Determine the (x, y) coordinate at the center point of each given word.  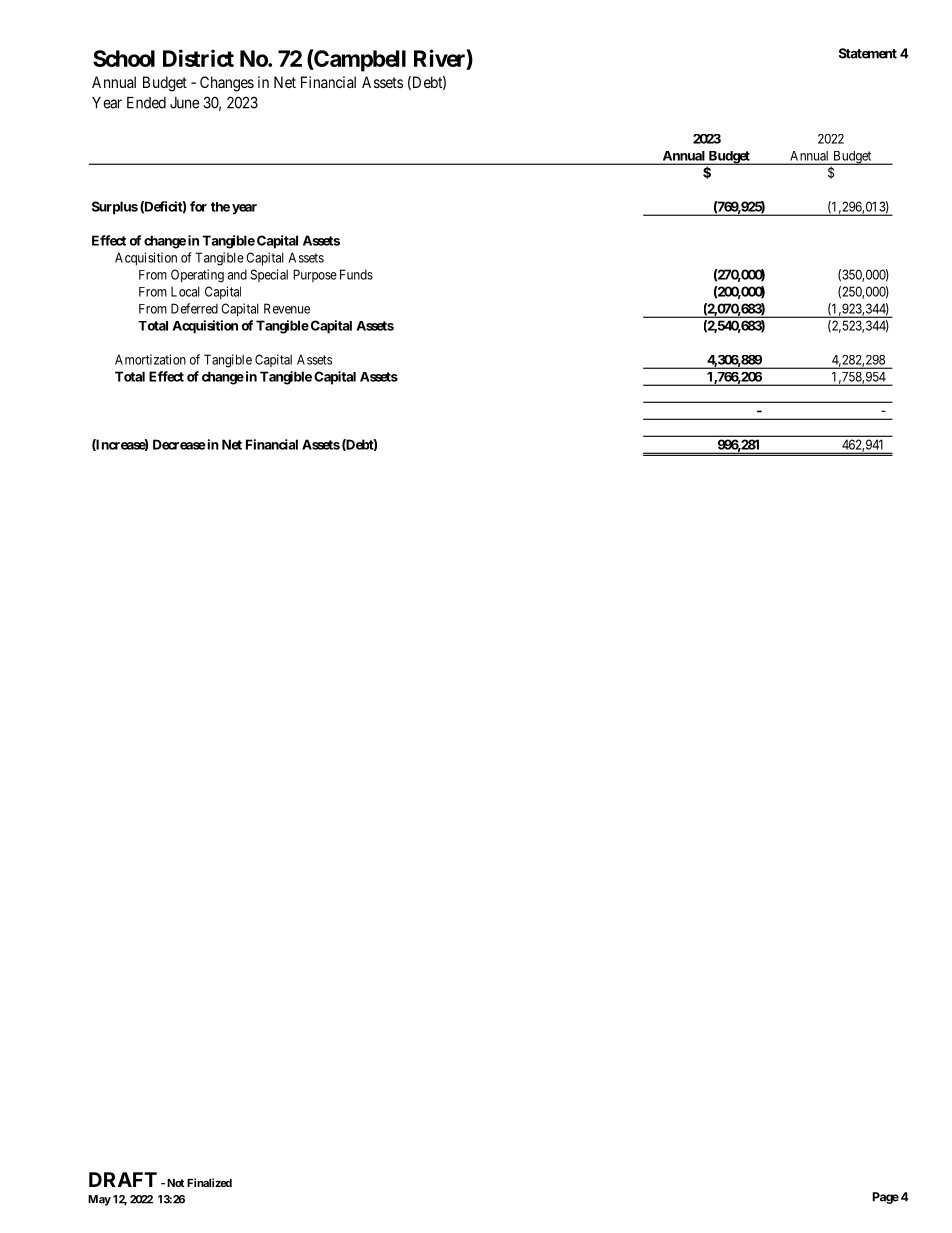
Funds (356, 274)
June (184, 103)
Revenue (287, 308)
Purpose (315, 275)
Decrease (179, 444)
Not (175, 1183)
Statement (868, 53)
